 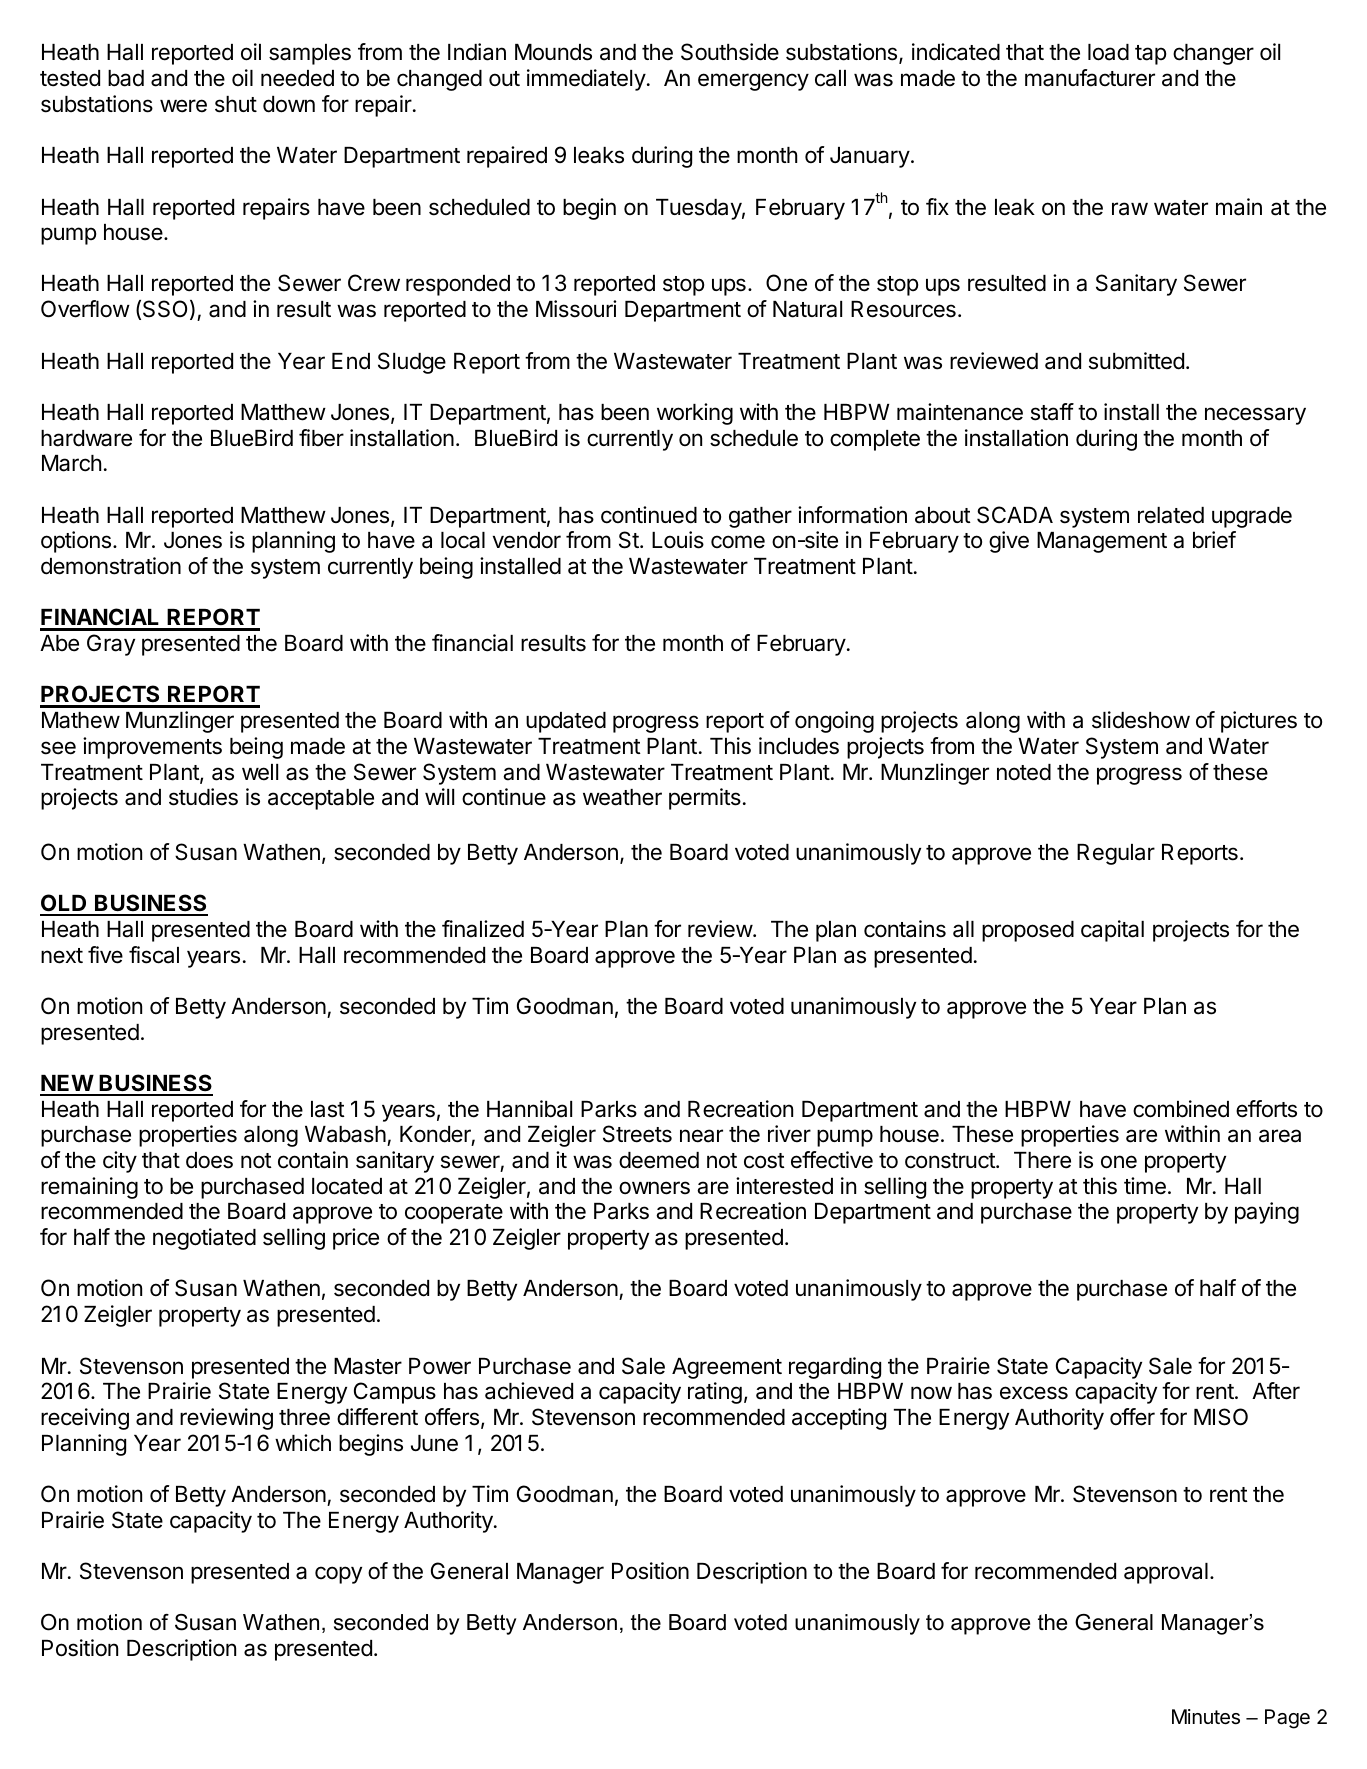 What do you see at coordinates (678, 540) in the page?
I see `Louis` at bounding box center [678, 540].
